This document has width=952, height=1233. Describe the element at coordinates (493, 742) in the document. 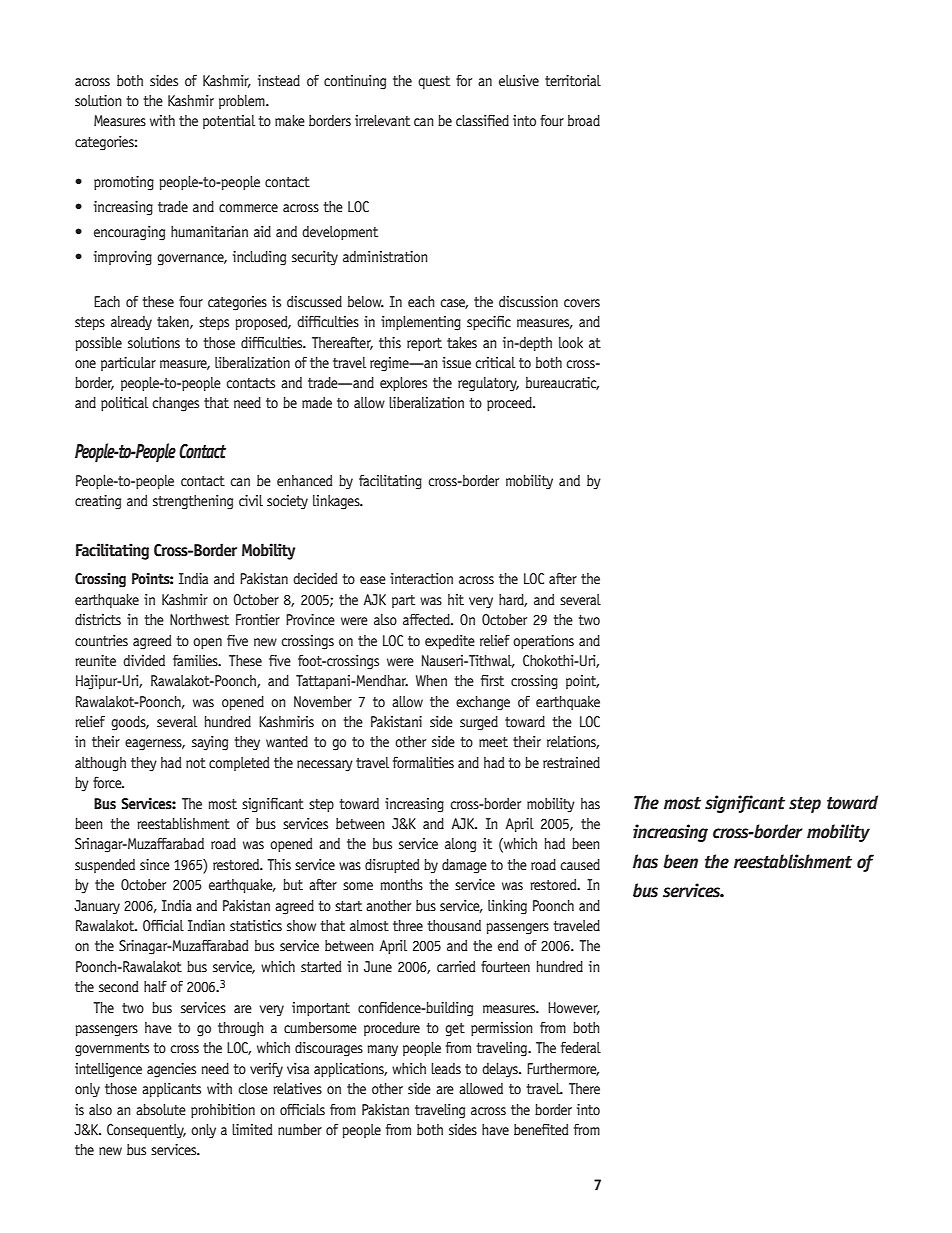

I see `meet` at that location.
